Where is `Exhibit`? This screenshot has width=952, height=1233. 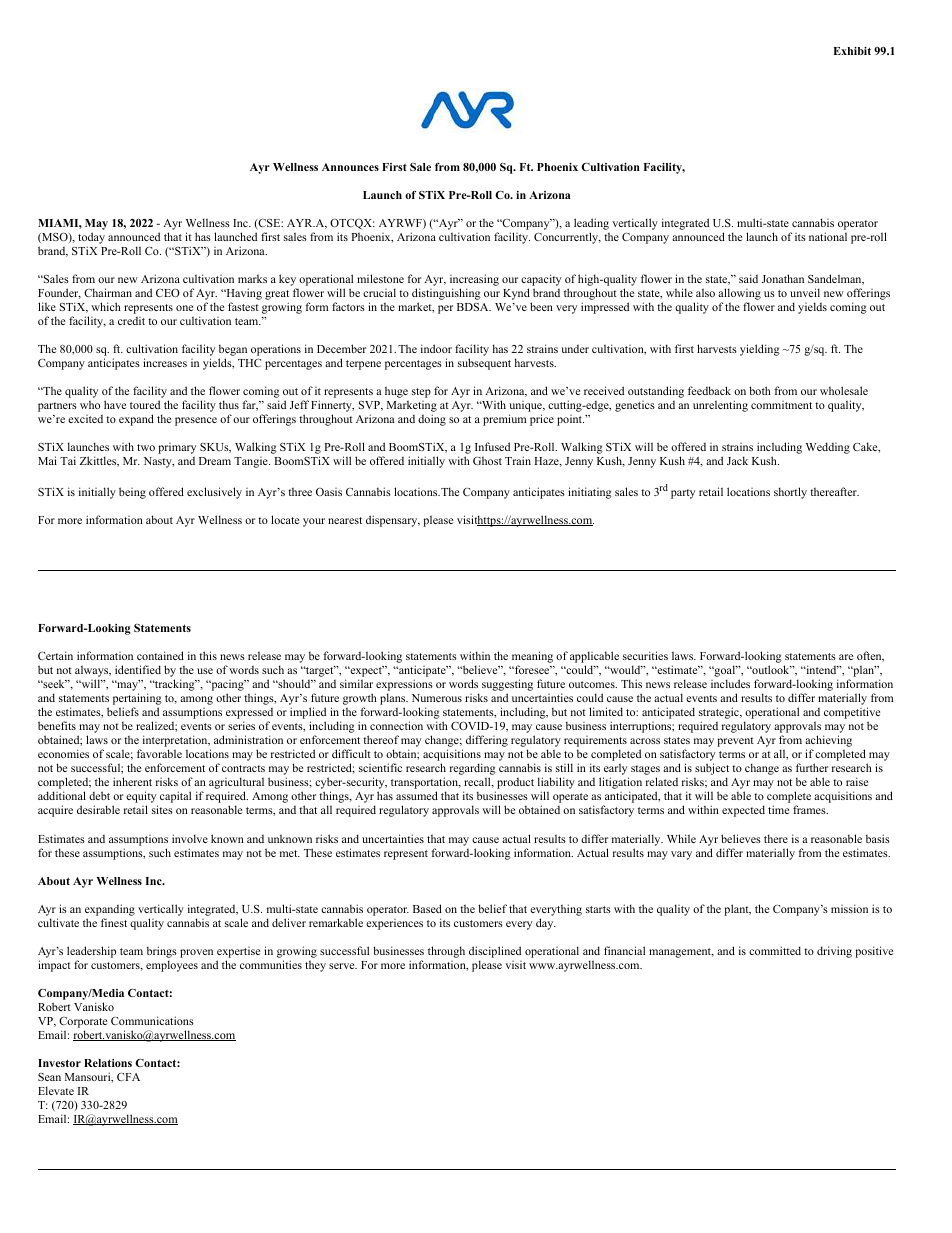
Exhibit is located at coordinates (852, 51).
